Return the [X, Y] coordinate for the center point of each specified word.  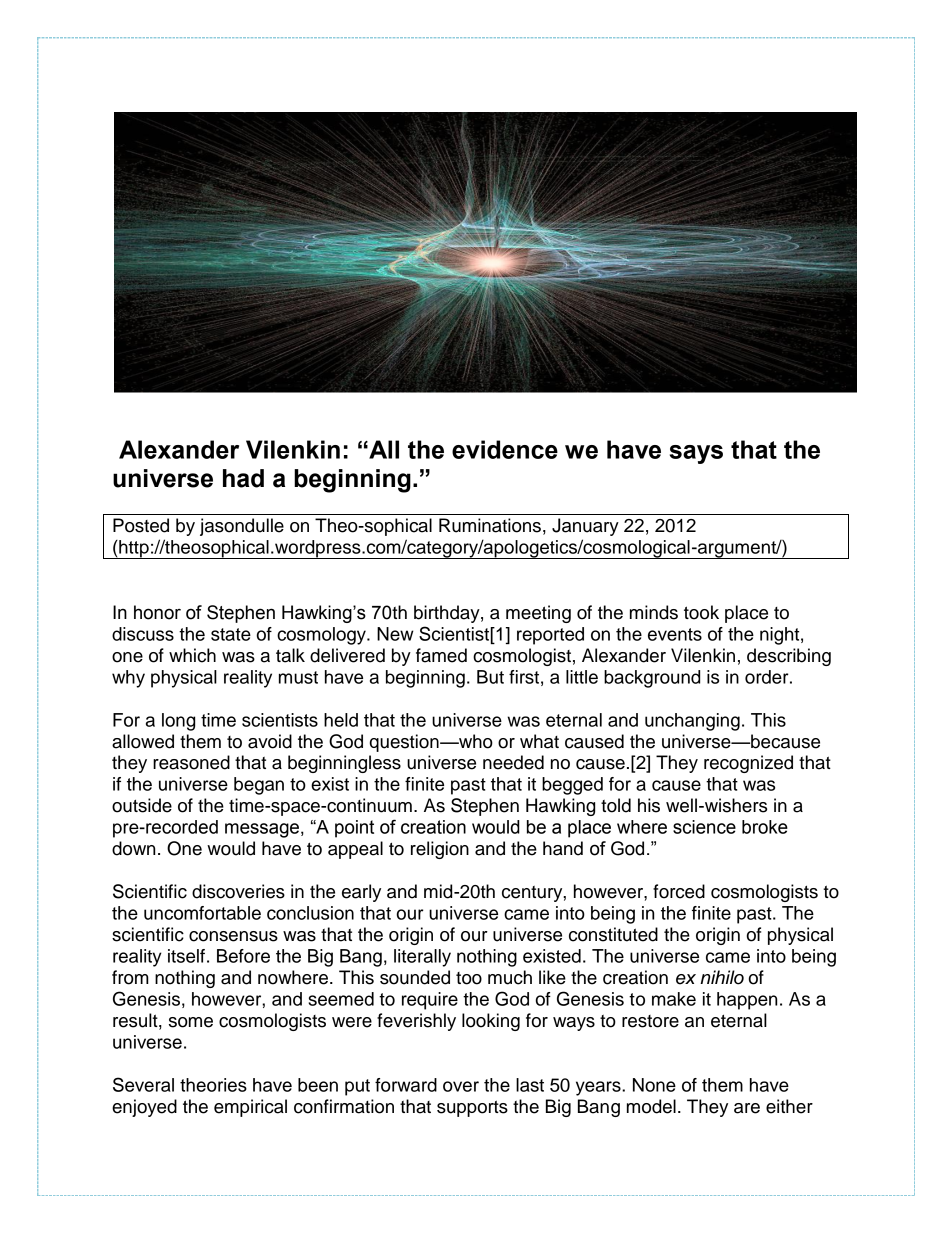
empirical [250, 1108]
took [701, 612]
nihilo [722, 977]
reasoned [191, 762]
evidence [505, 449]
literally [422, 958]
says [696, 454]
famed [441, 655]
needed [513, 762]
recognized [748, 764]
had [243, 478]
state [231, 634]
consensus [233, 936]
